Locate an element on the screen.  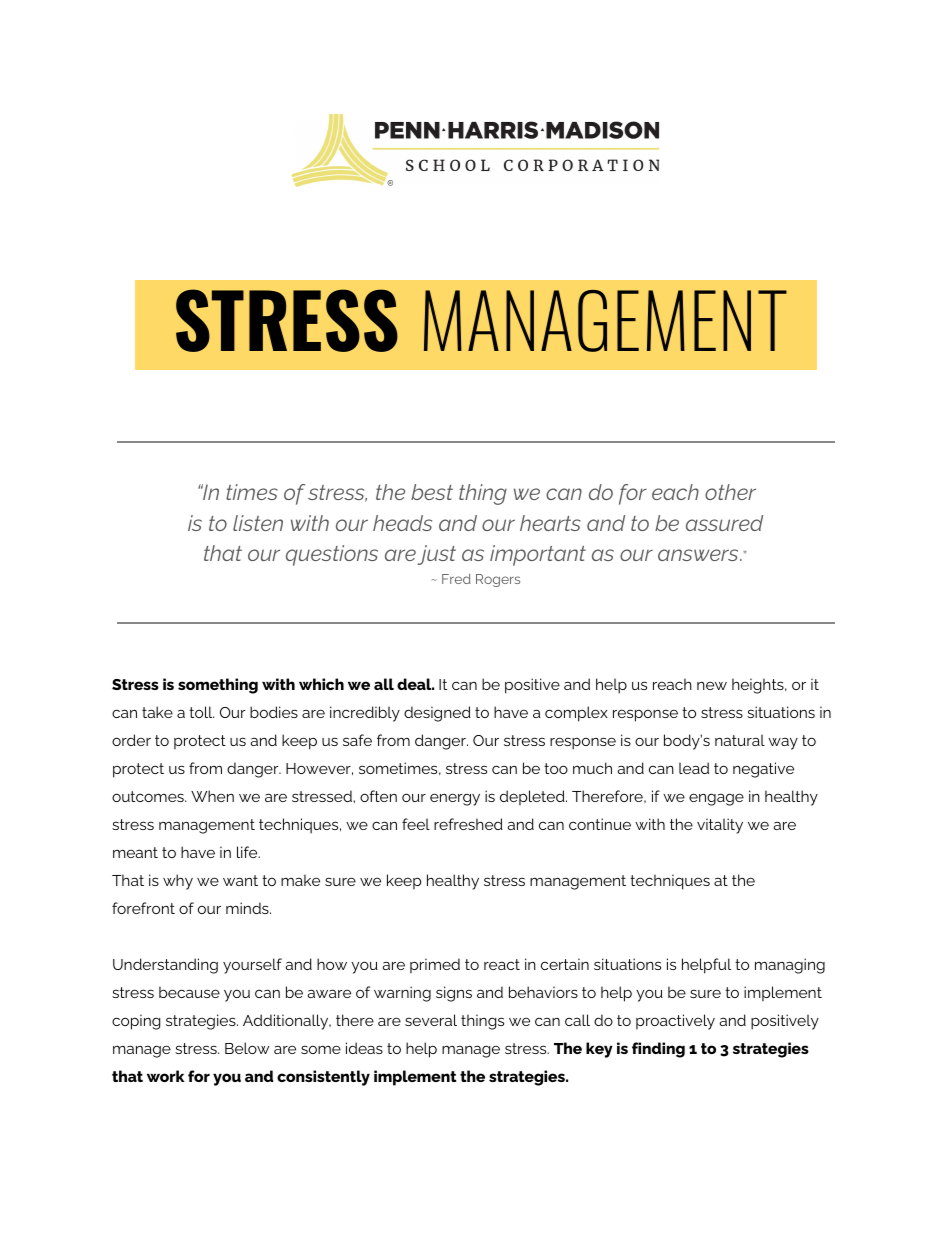
listen is located at coordinates (258, 523).
